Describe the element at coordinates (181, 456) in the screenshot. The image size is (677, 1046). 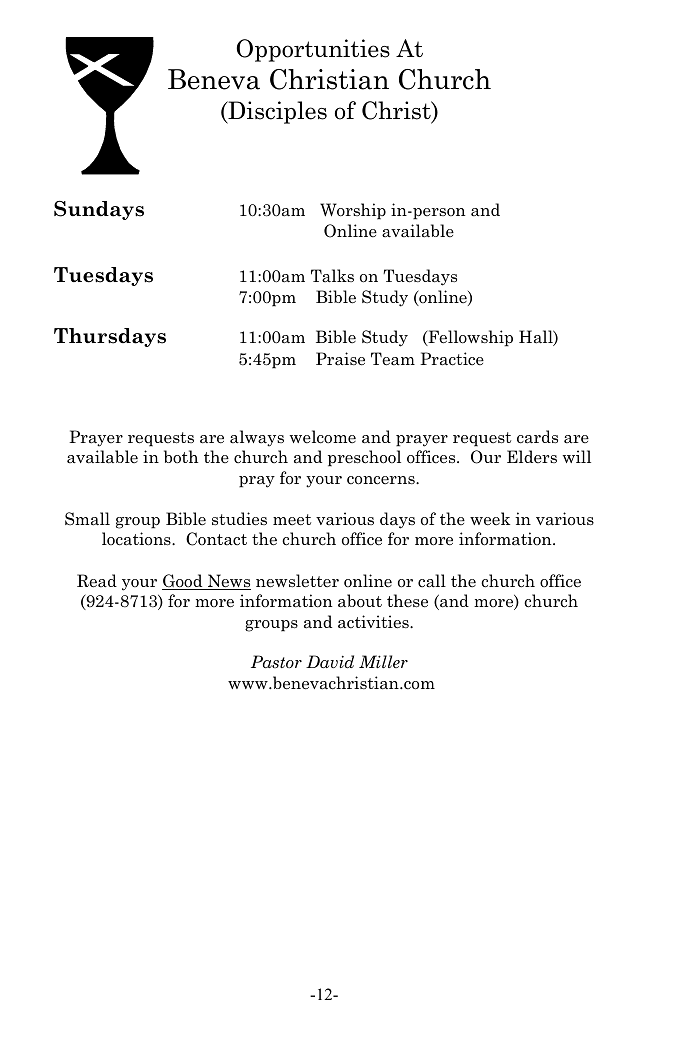
I see `both` at that location.
